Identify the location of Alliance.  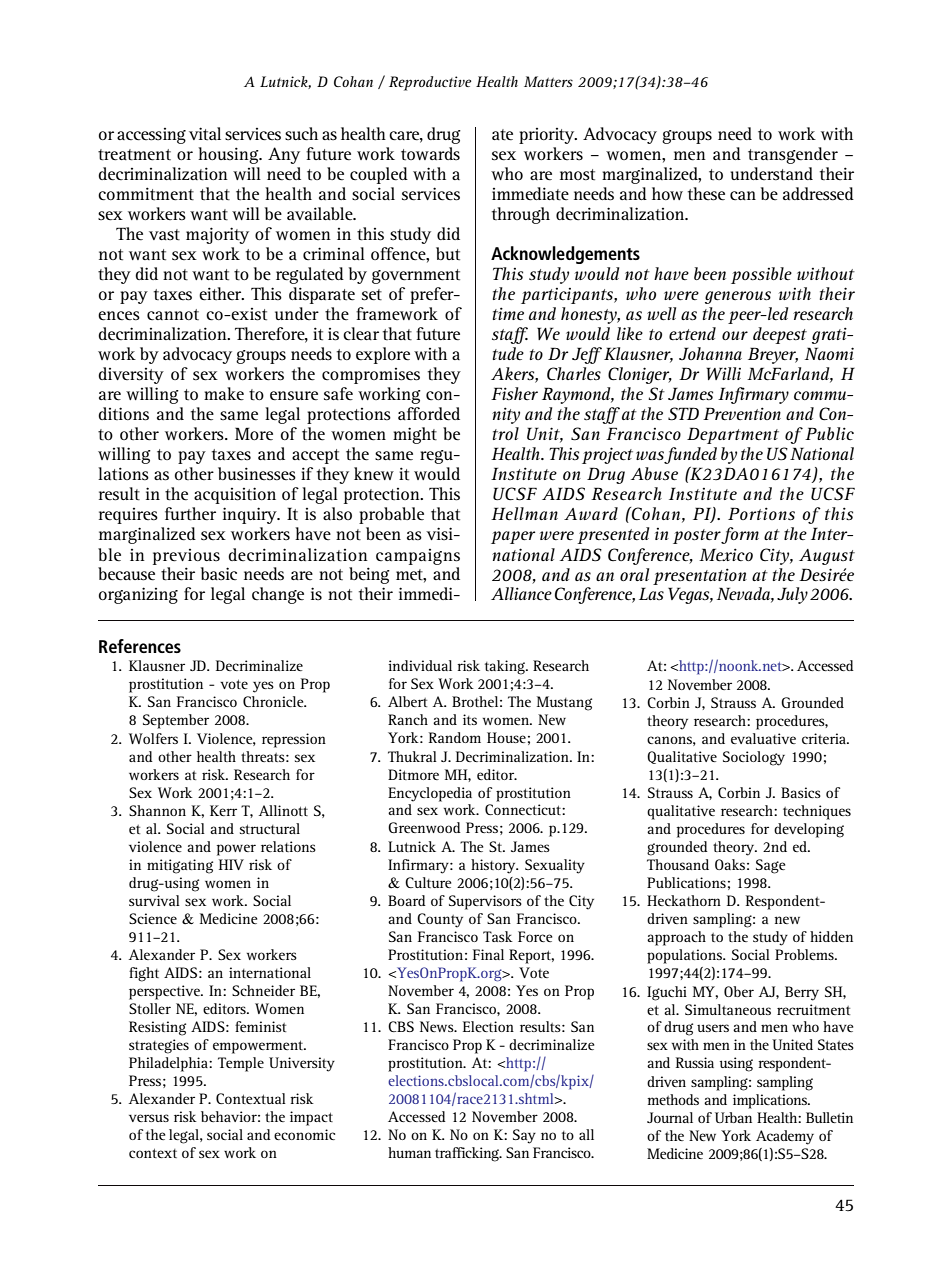
(521, 593).
